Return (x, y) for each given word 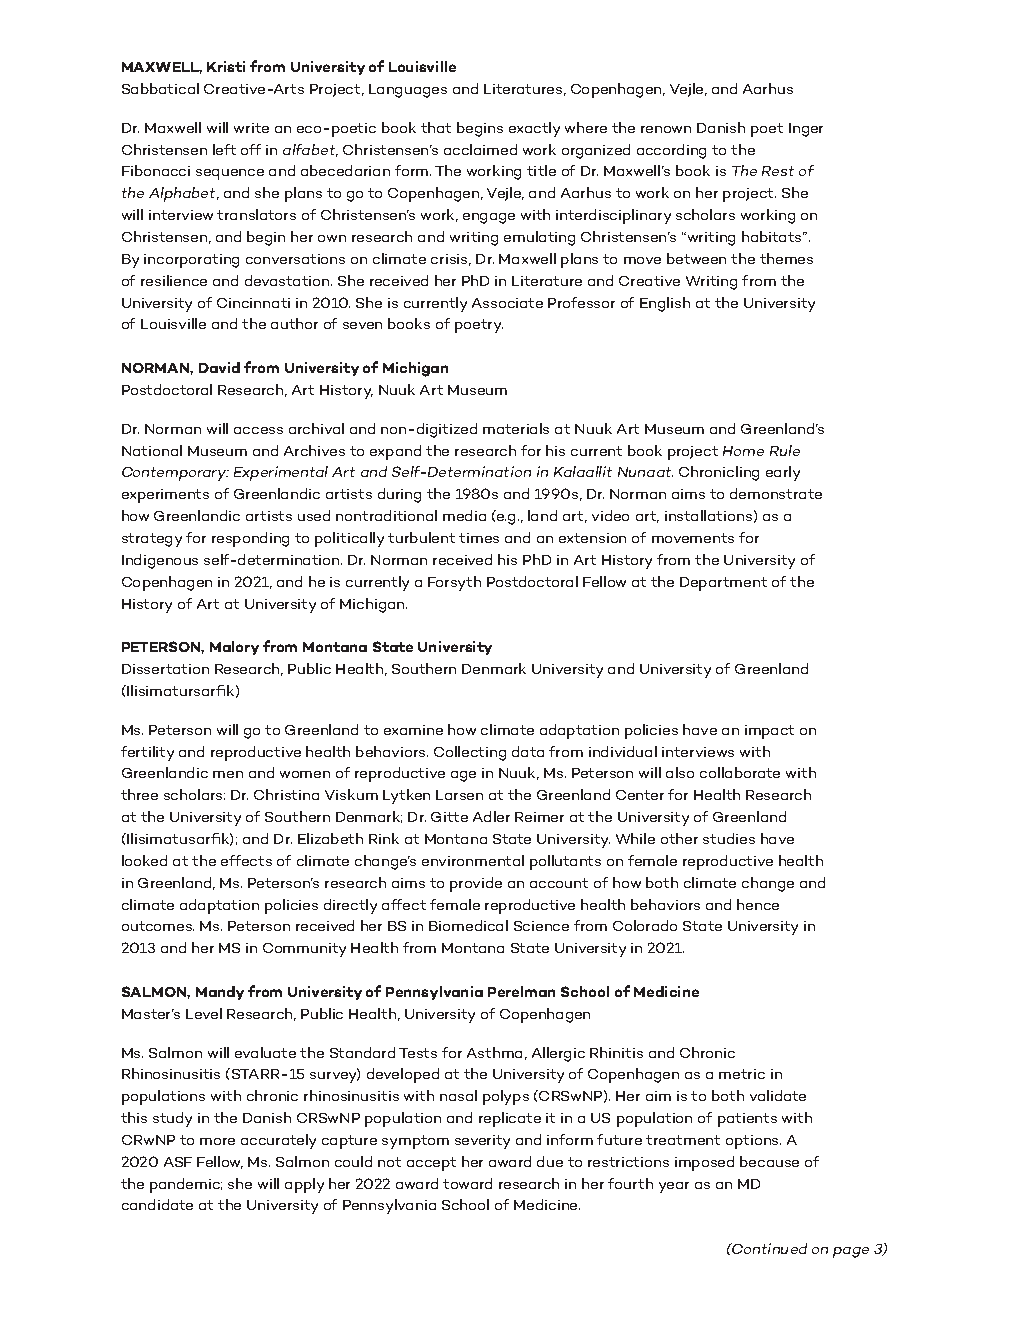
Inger (806, 130)
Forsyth (454, 583)
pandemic (186, 1185)
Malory (234, 648)
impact (769, 732)
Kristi (226, 66)
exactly (534, 129)
